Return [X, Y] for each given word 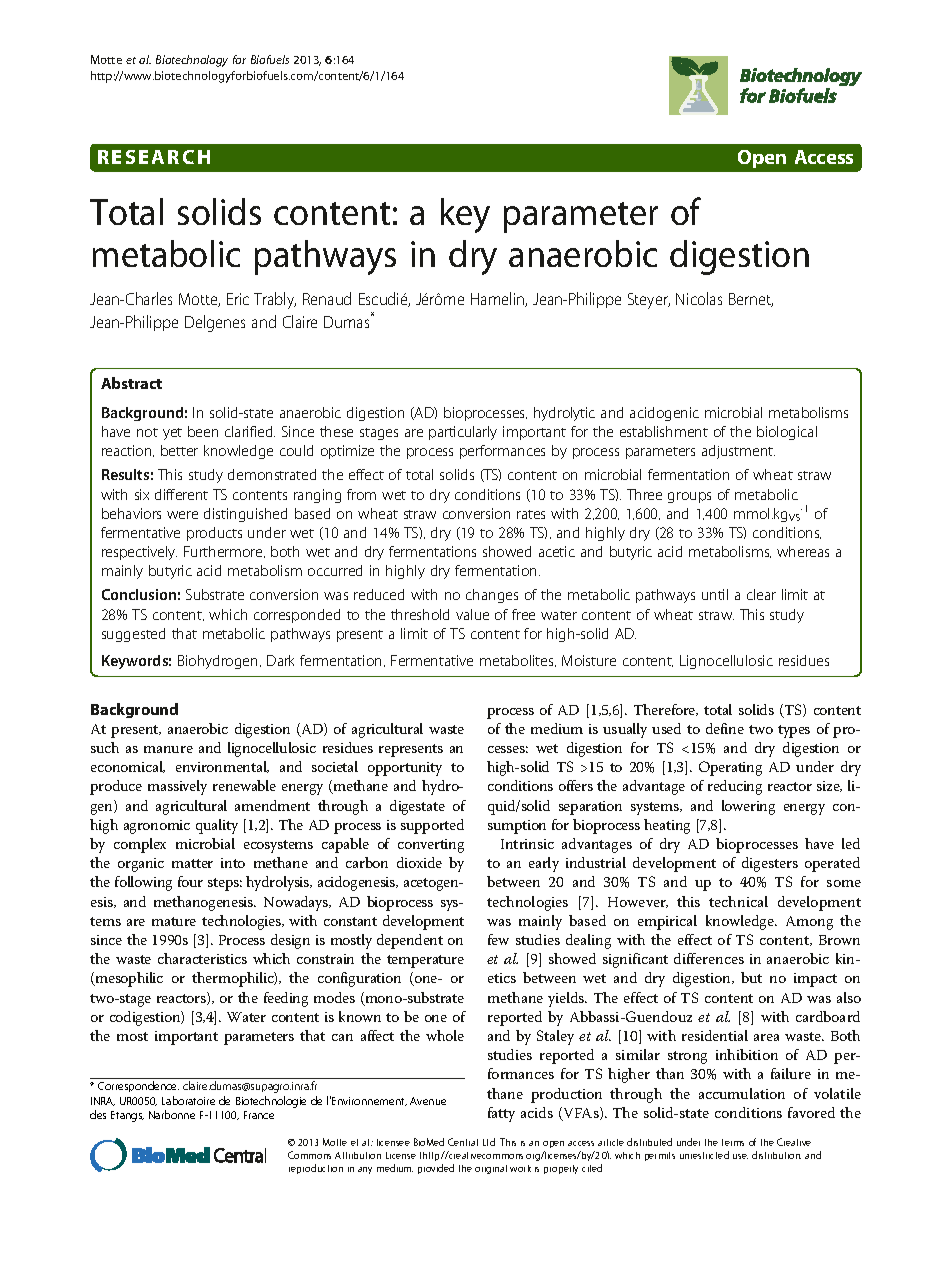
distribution [776, 1155]
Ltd [489, 1142]
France [259, 1115]
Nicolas [699, 298]
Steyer [649, 301]
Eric [238, 299]
